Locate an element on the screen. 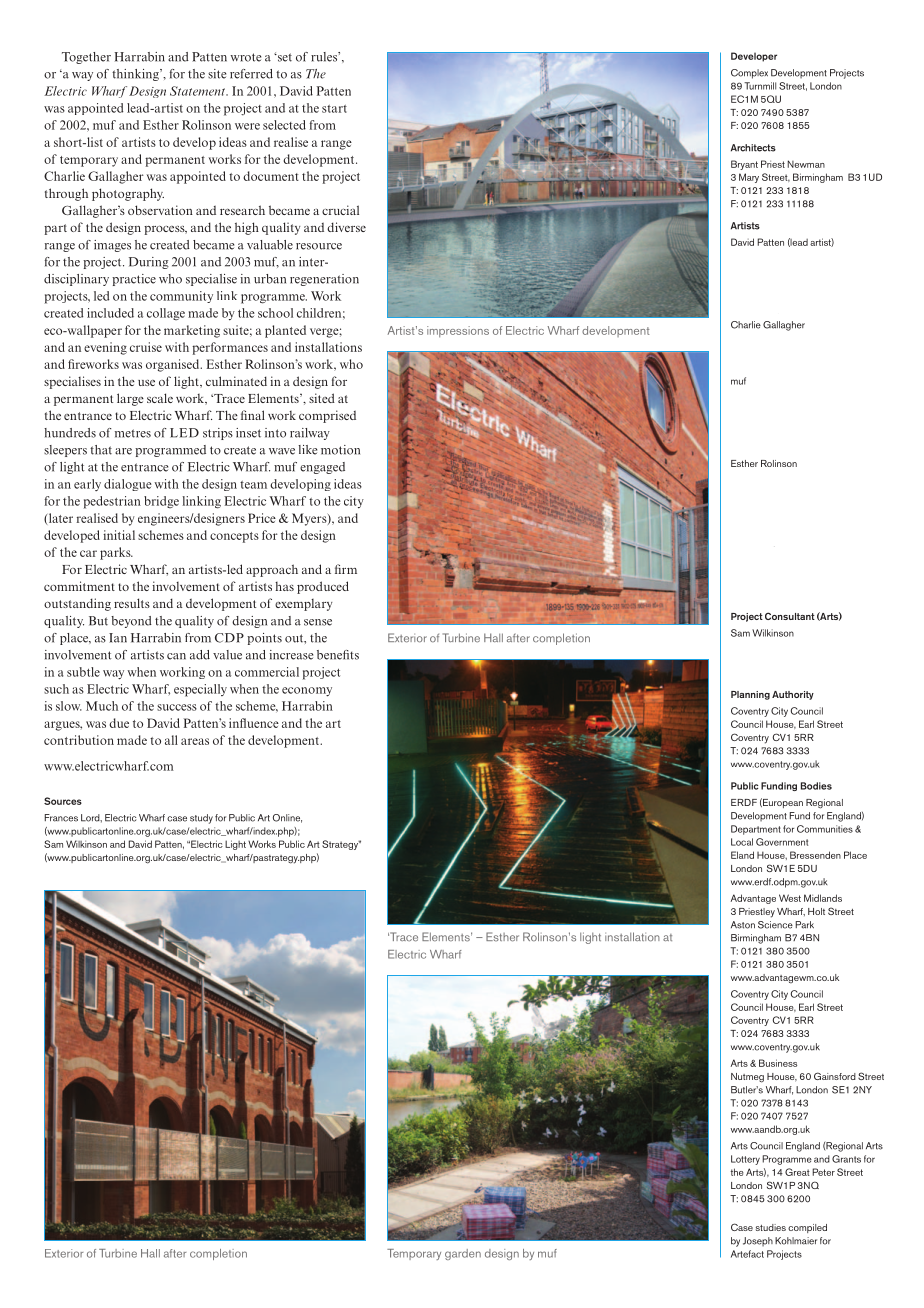 The height and width of the screenshot is (1308, 924). Consultant is located at coordinates (790, 616).
